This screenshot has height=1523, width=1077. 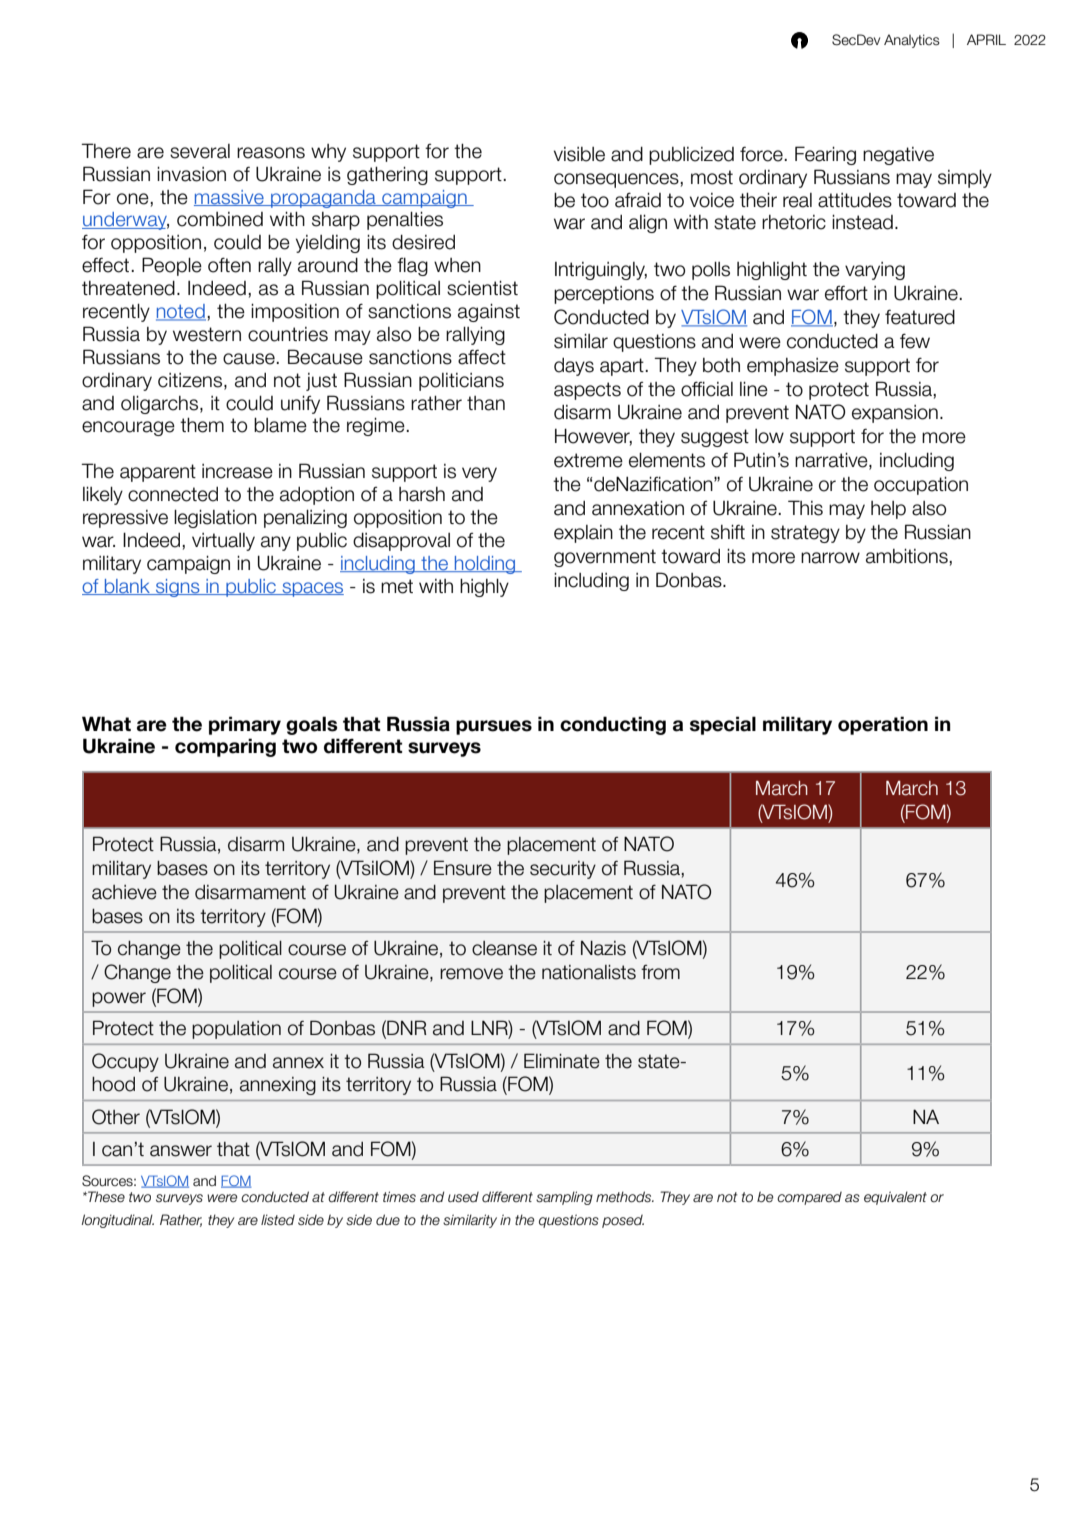 I want to click on several, so click(x=200, y=151).
